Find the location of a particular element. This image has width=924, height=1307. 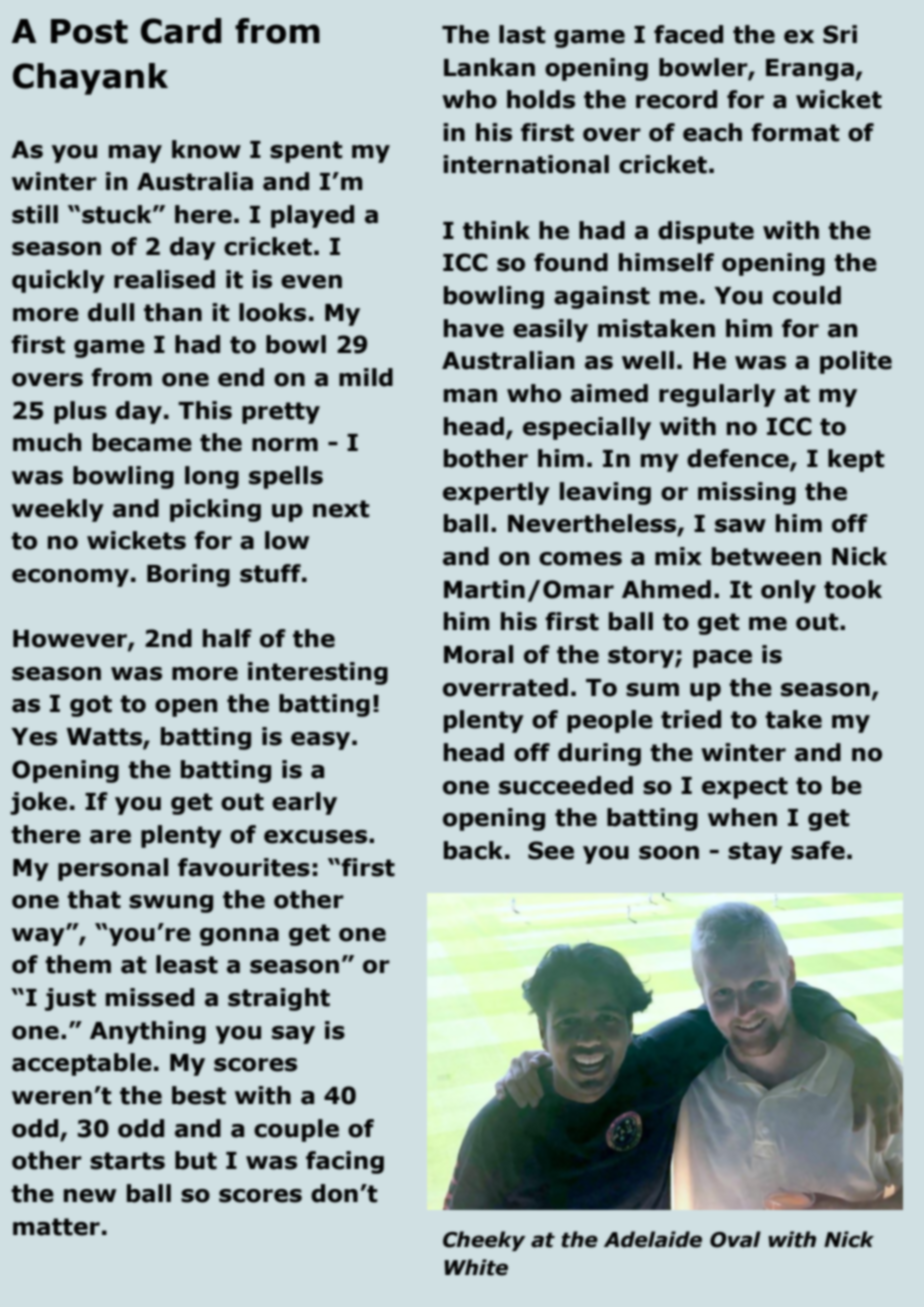

new is located at coordinates (90, 1196).
